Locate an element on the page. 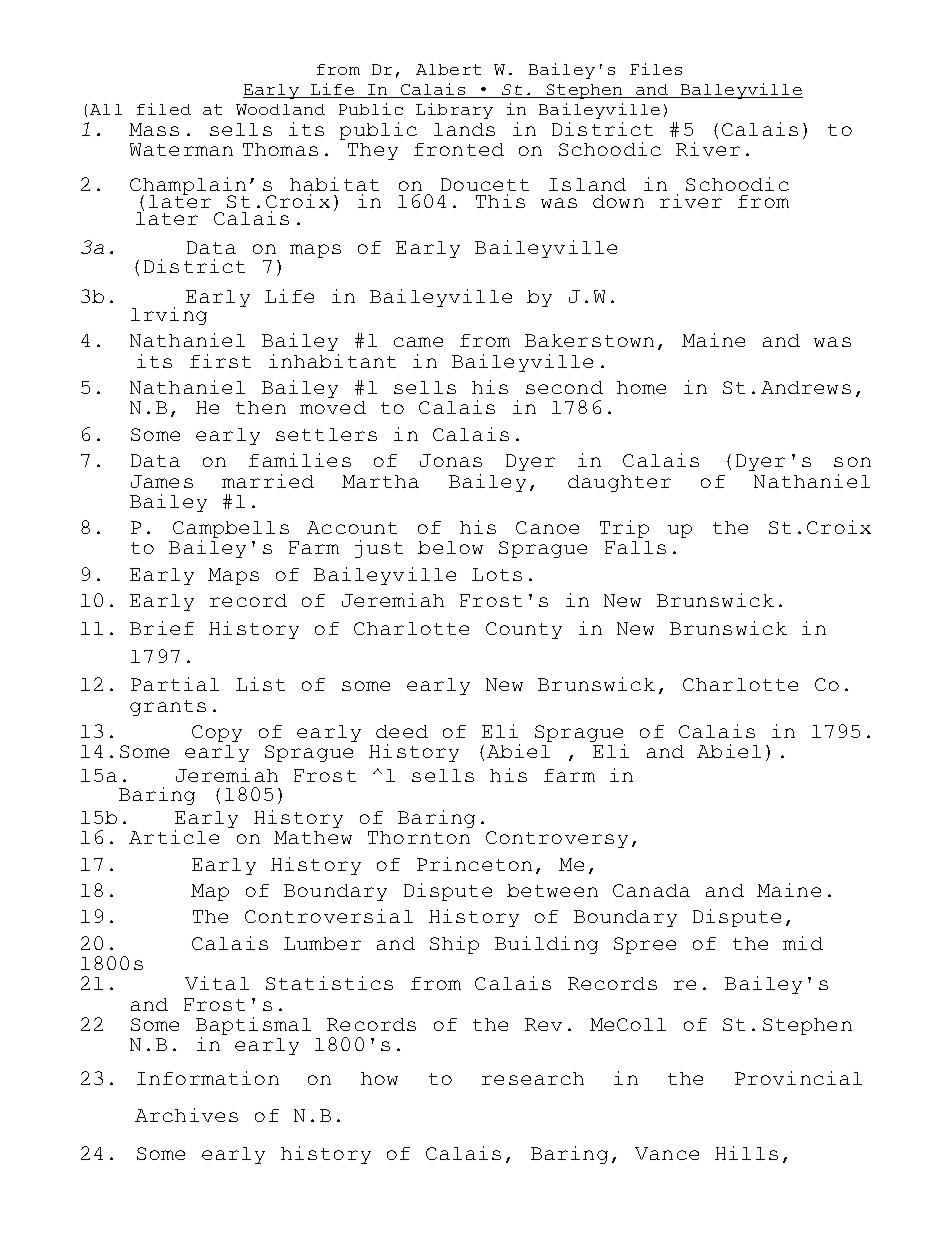  Falls is located at coordinates (635, 547).
